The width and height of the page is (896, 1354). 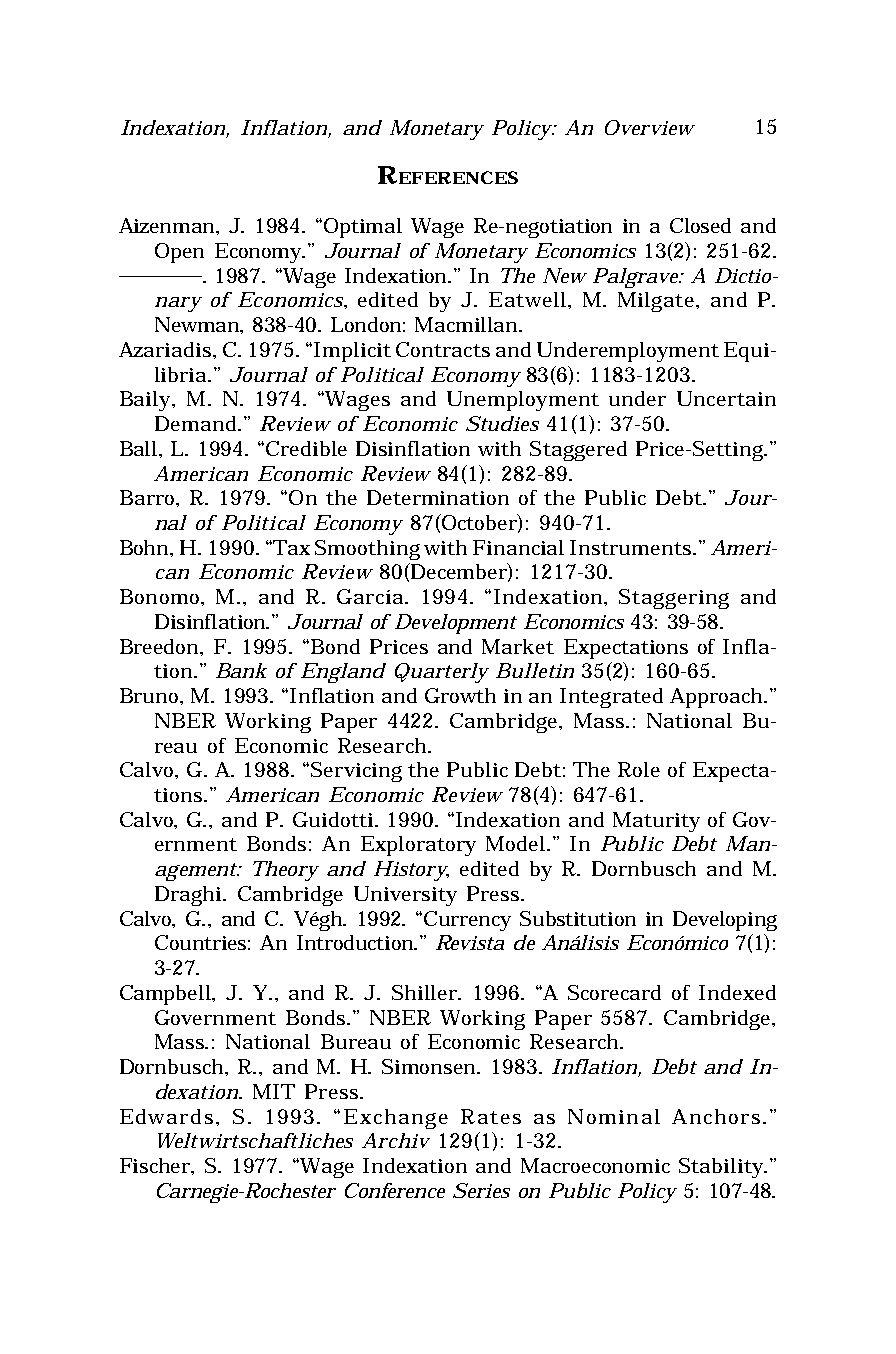 I want to click on Fischer, so click(x=157, y=1166).
